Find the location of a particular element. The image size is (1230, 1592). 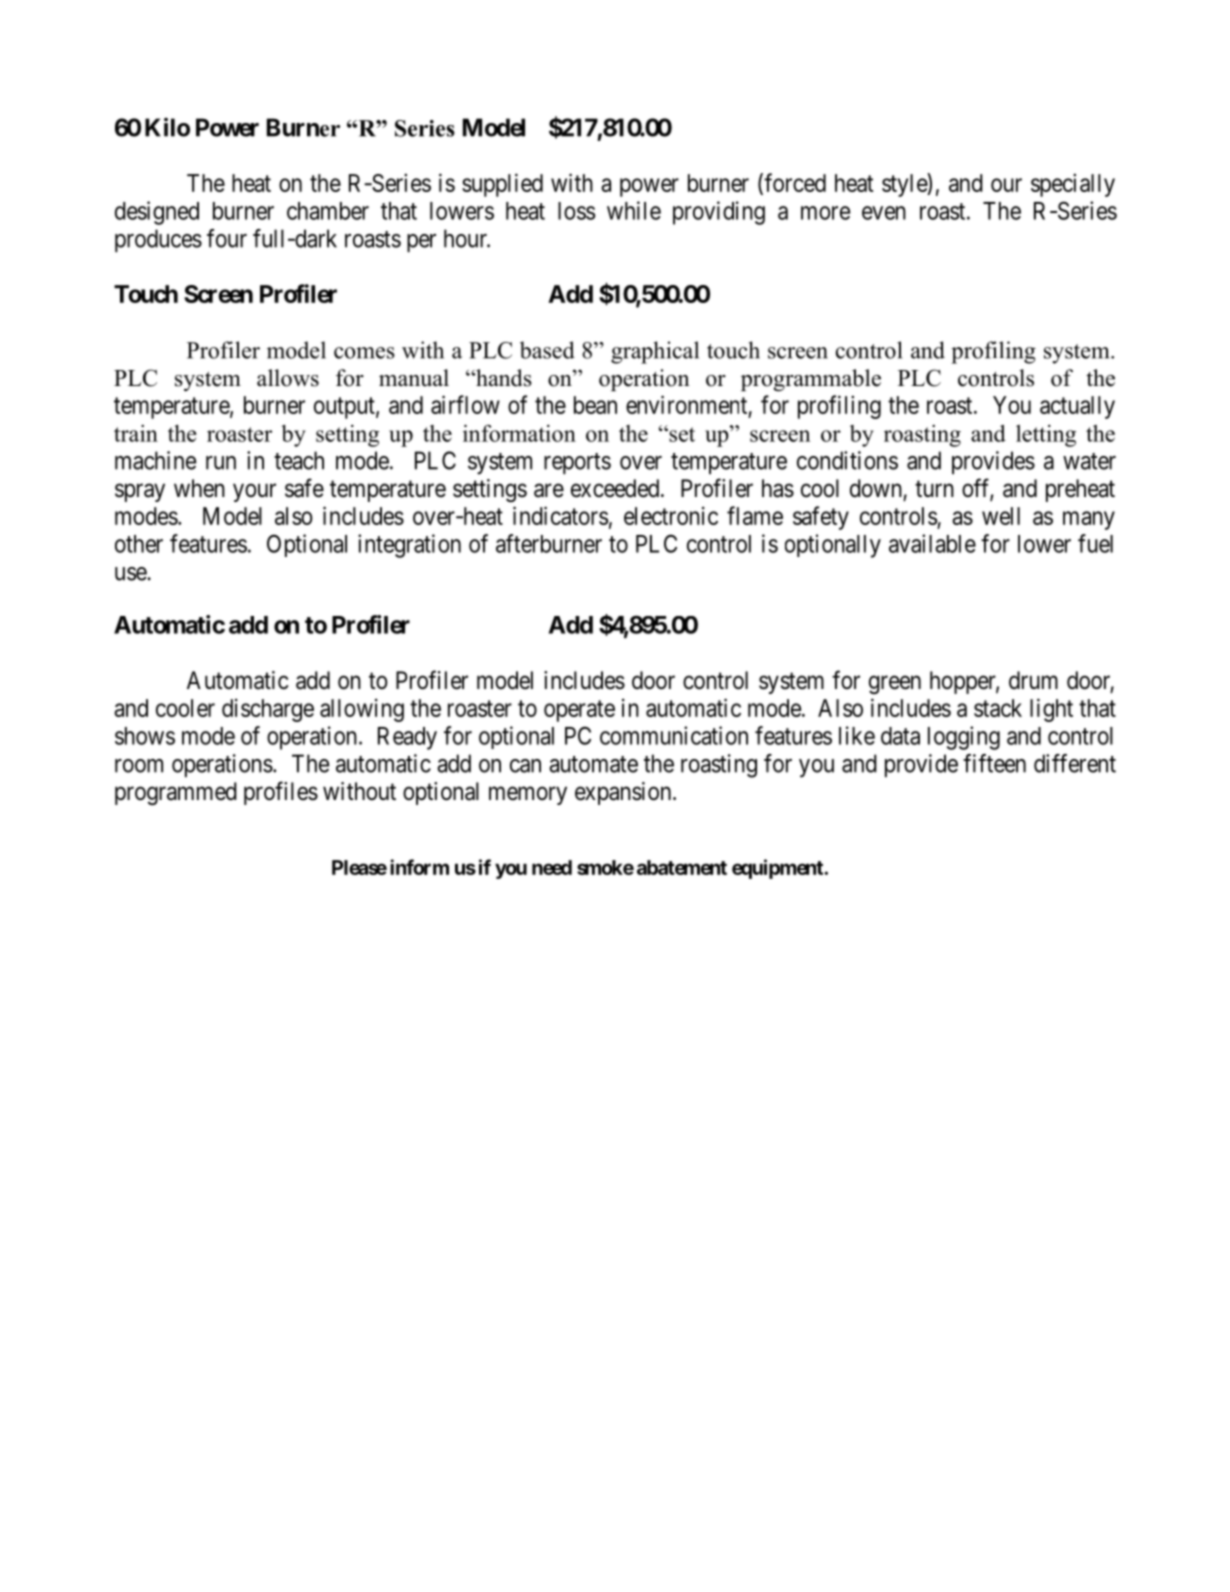

discharge is located at coordinates (268, 710).
